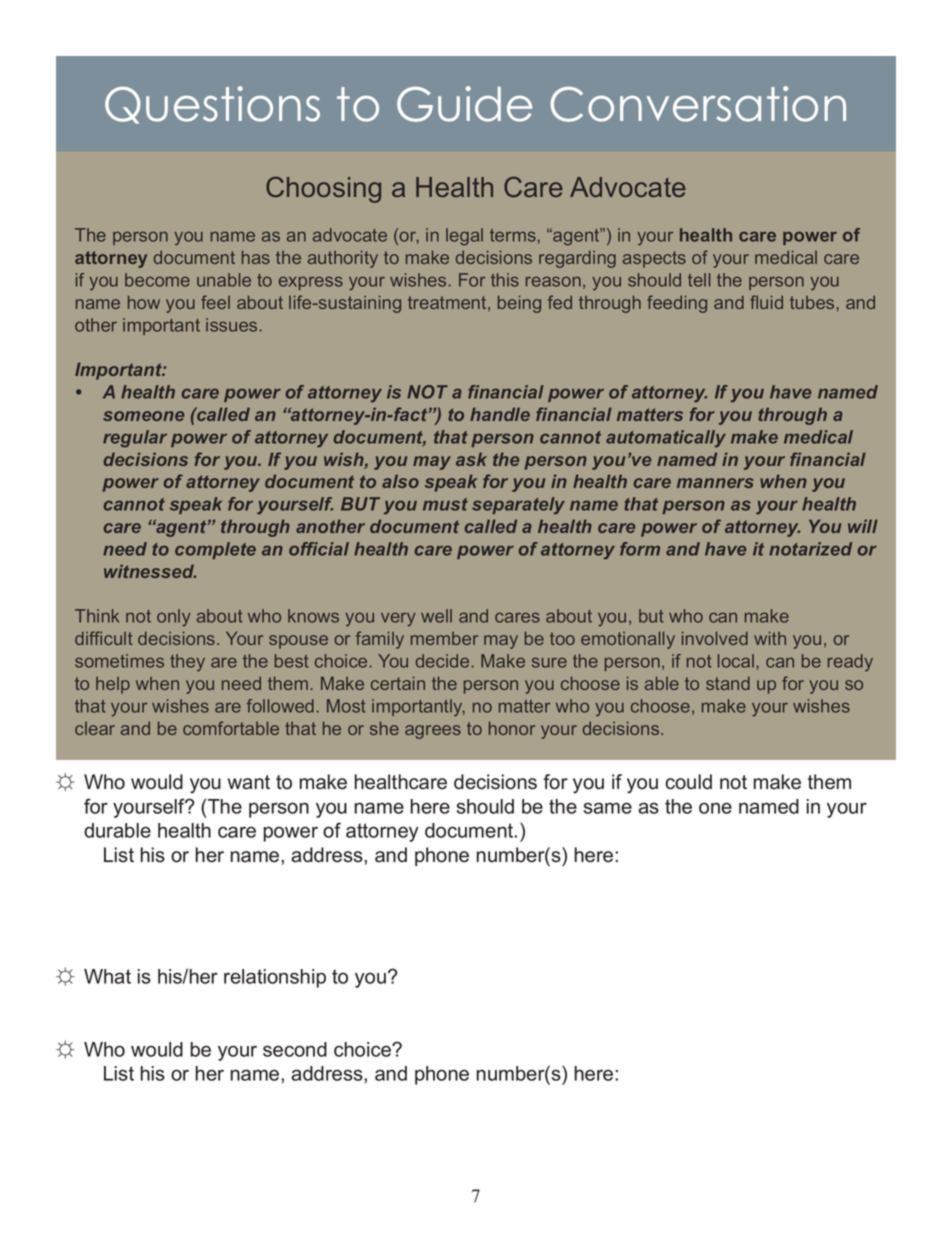 Image resolution: width=952 pixels, height=1233 pixels. I want to click on Questions, so click(212, 105).
